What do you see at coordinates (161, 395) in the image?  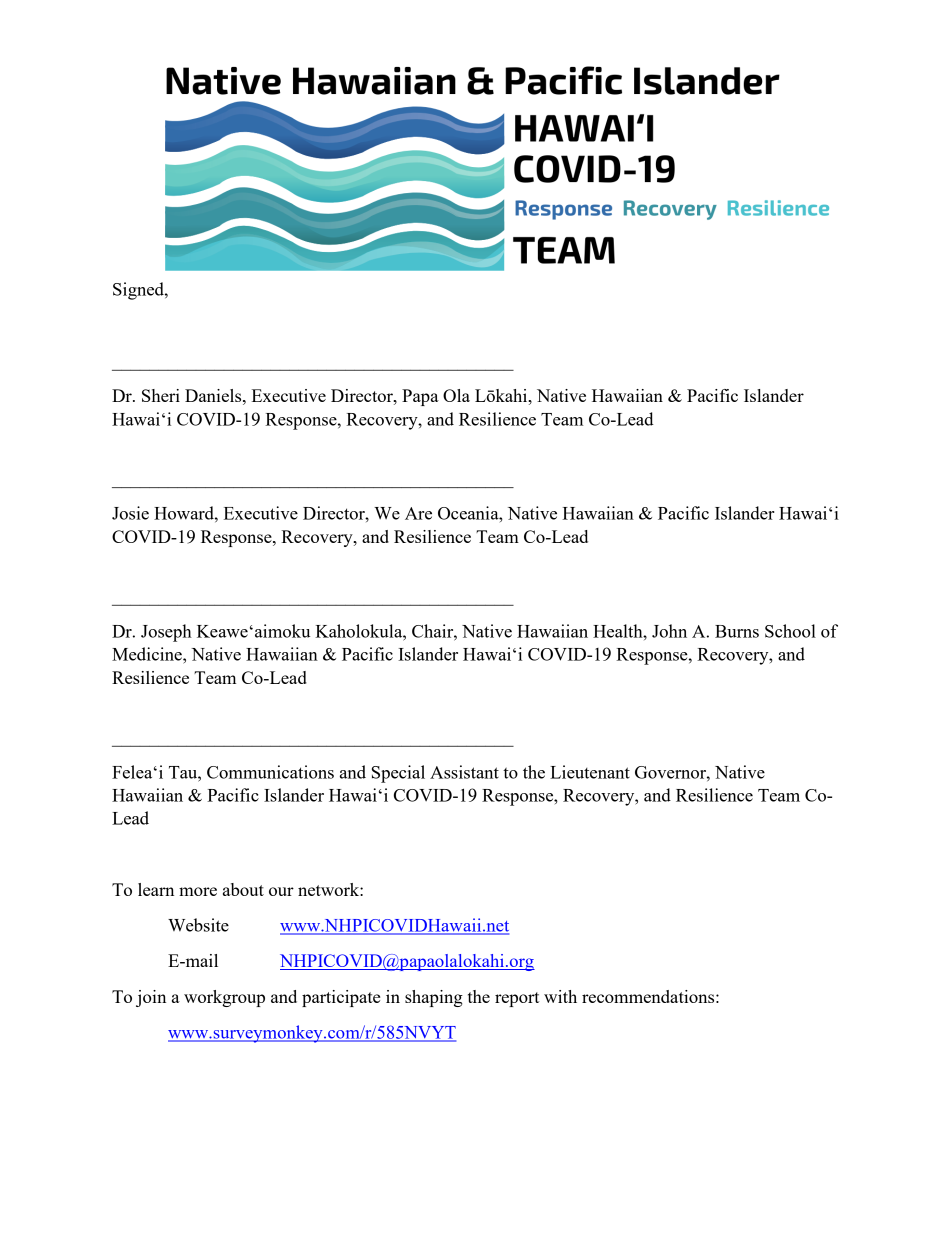 I see `Sheri` at bounding box center [161, 395].
